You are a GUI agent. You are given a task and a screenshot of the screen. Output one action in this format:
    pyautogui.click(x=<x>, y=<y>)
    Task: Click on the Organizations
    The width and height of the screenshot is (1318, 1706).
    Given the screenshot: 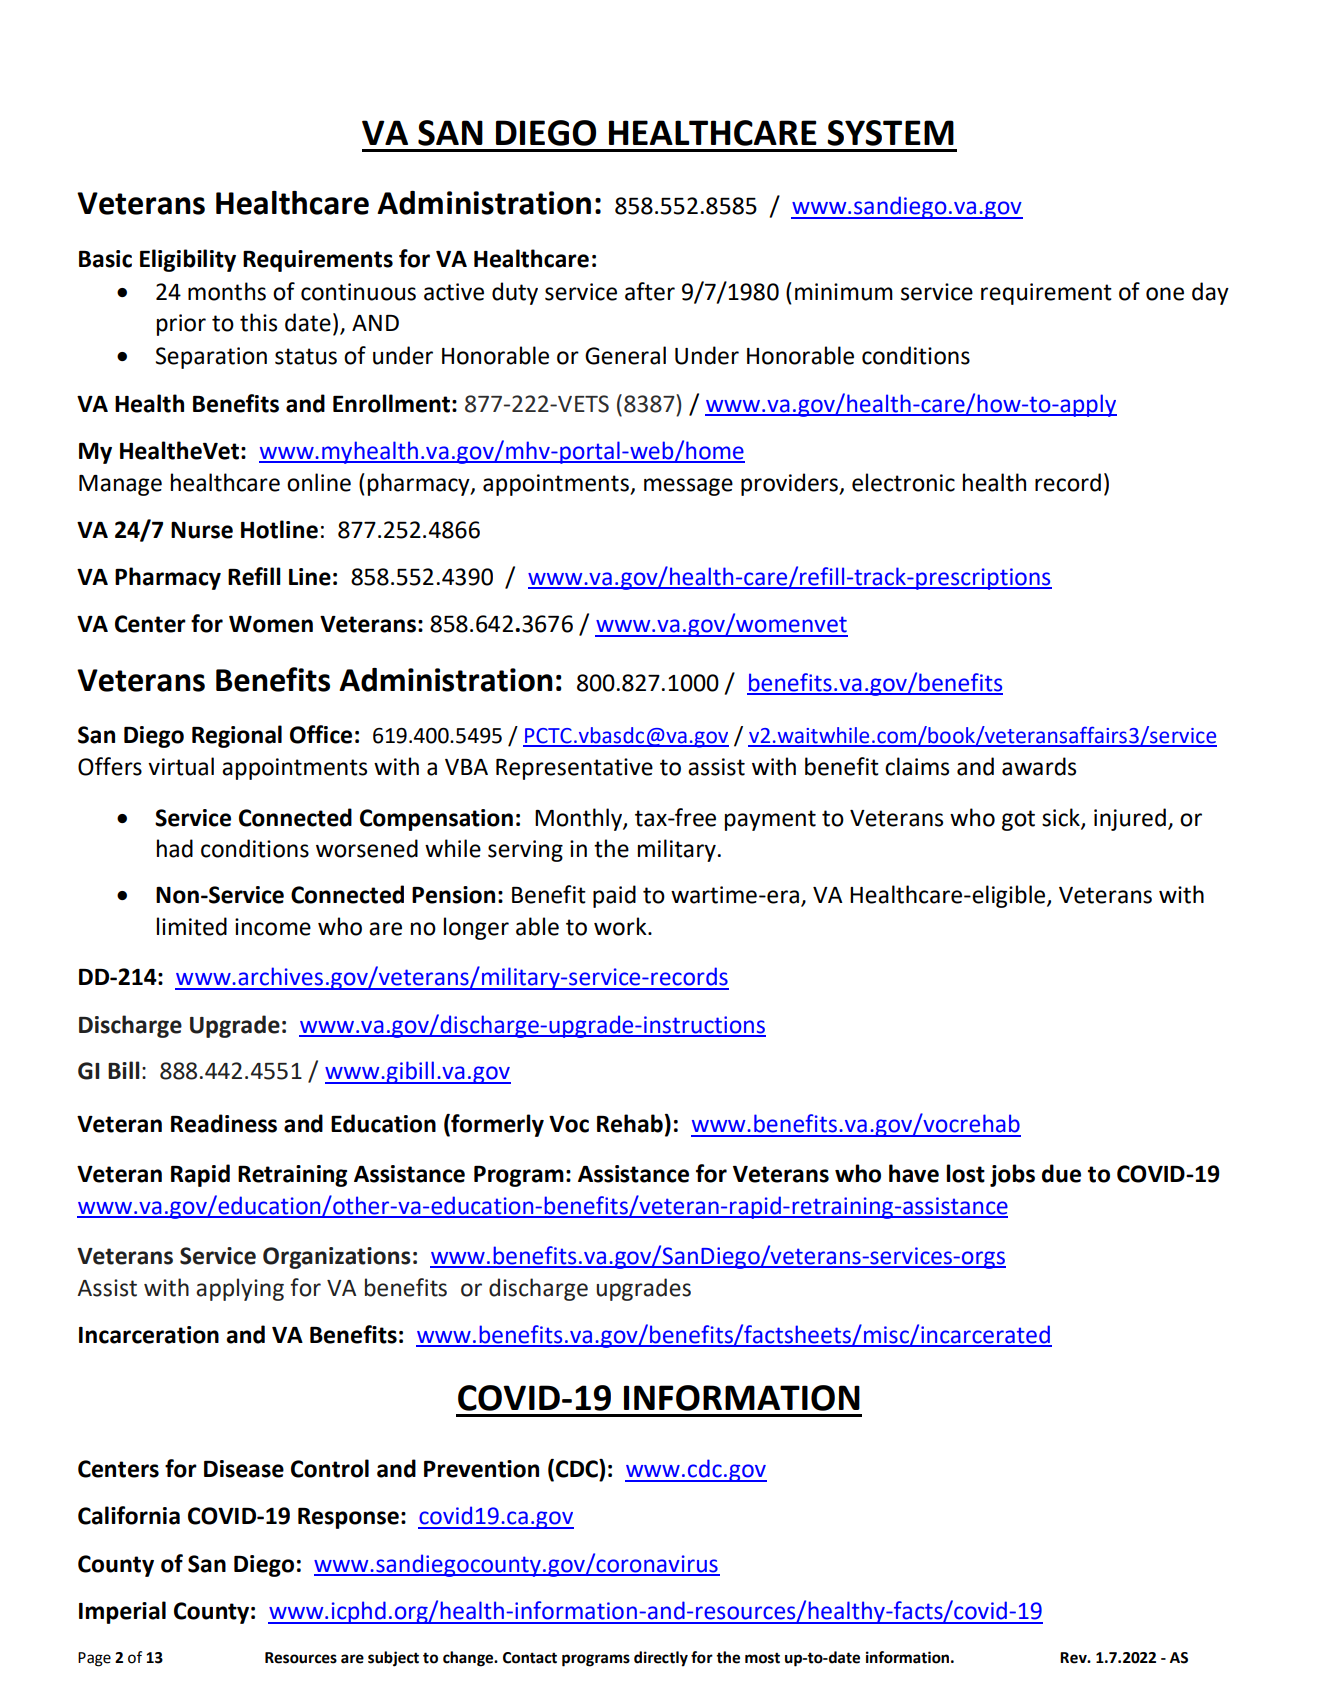 What is the action you would take?
    pyautogui.click(x=337, y=1258)
